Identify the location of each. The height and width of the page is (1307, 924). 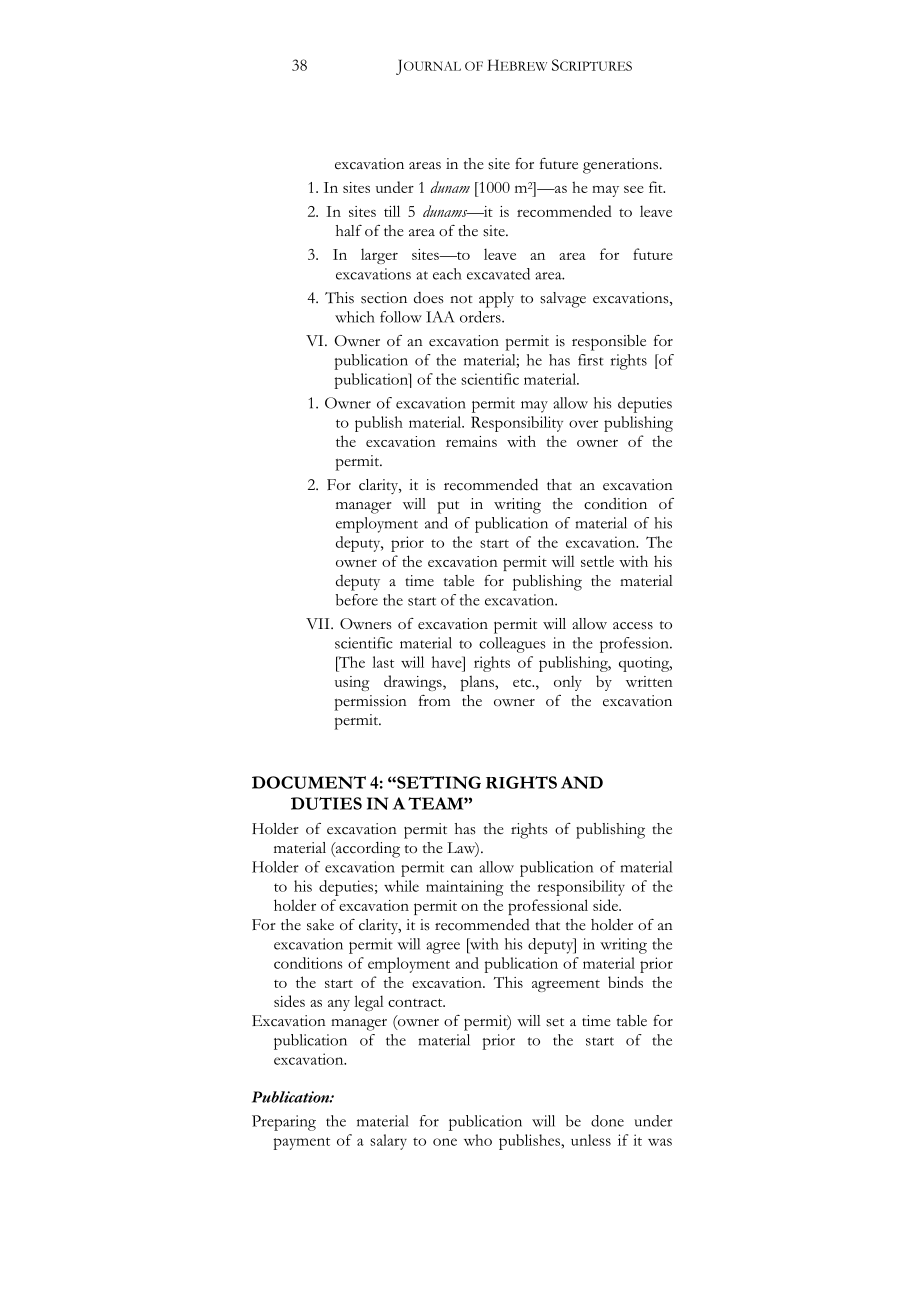
(447, 274).
